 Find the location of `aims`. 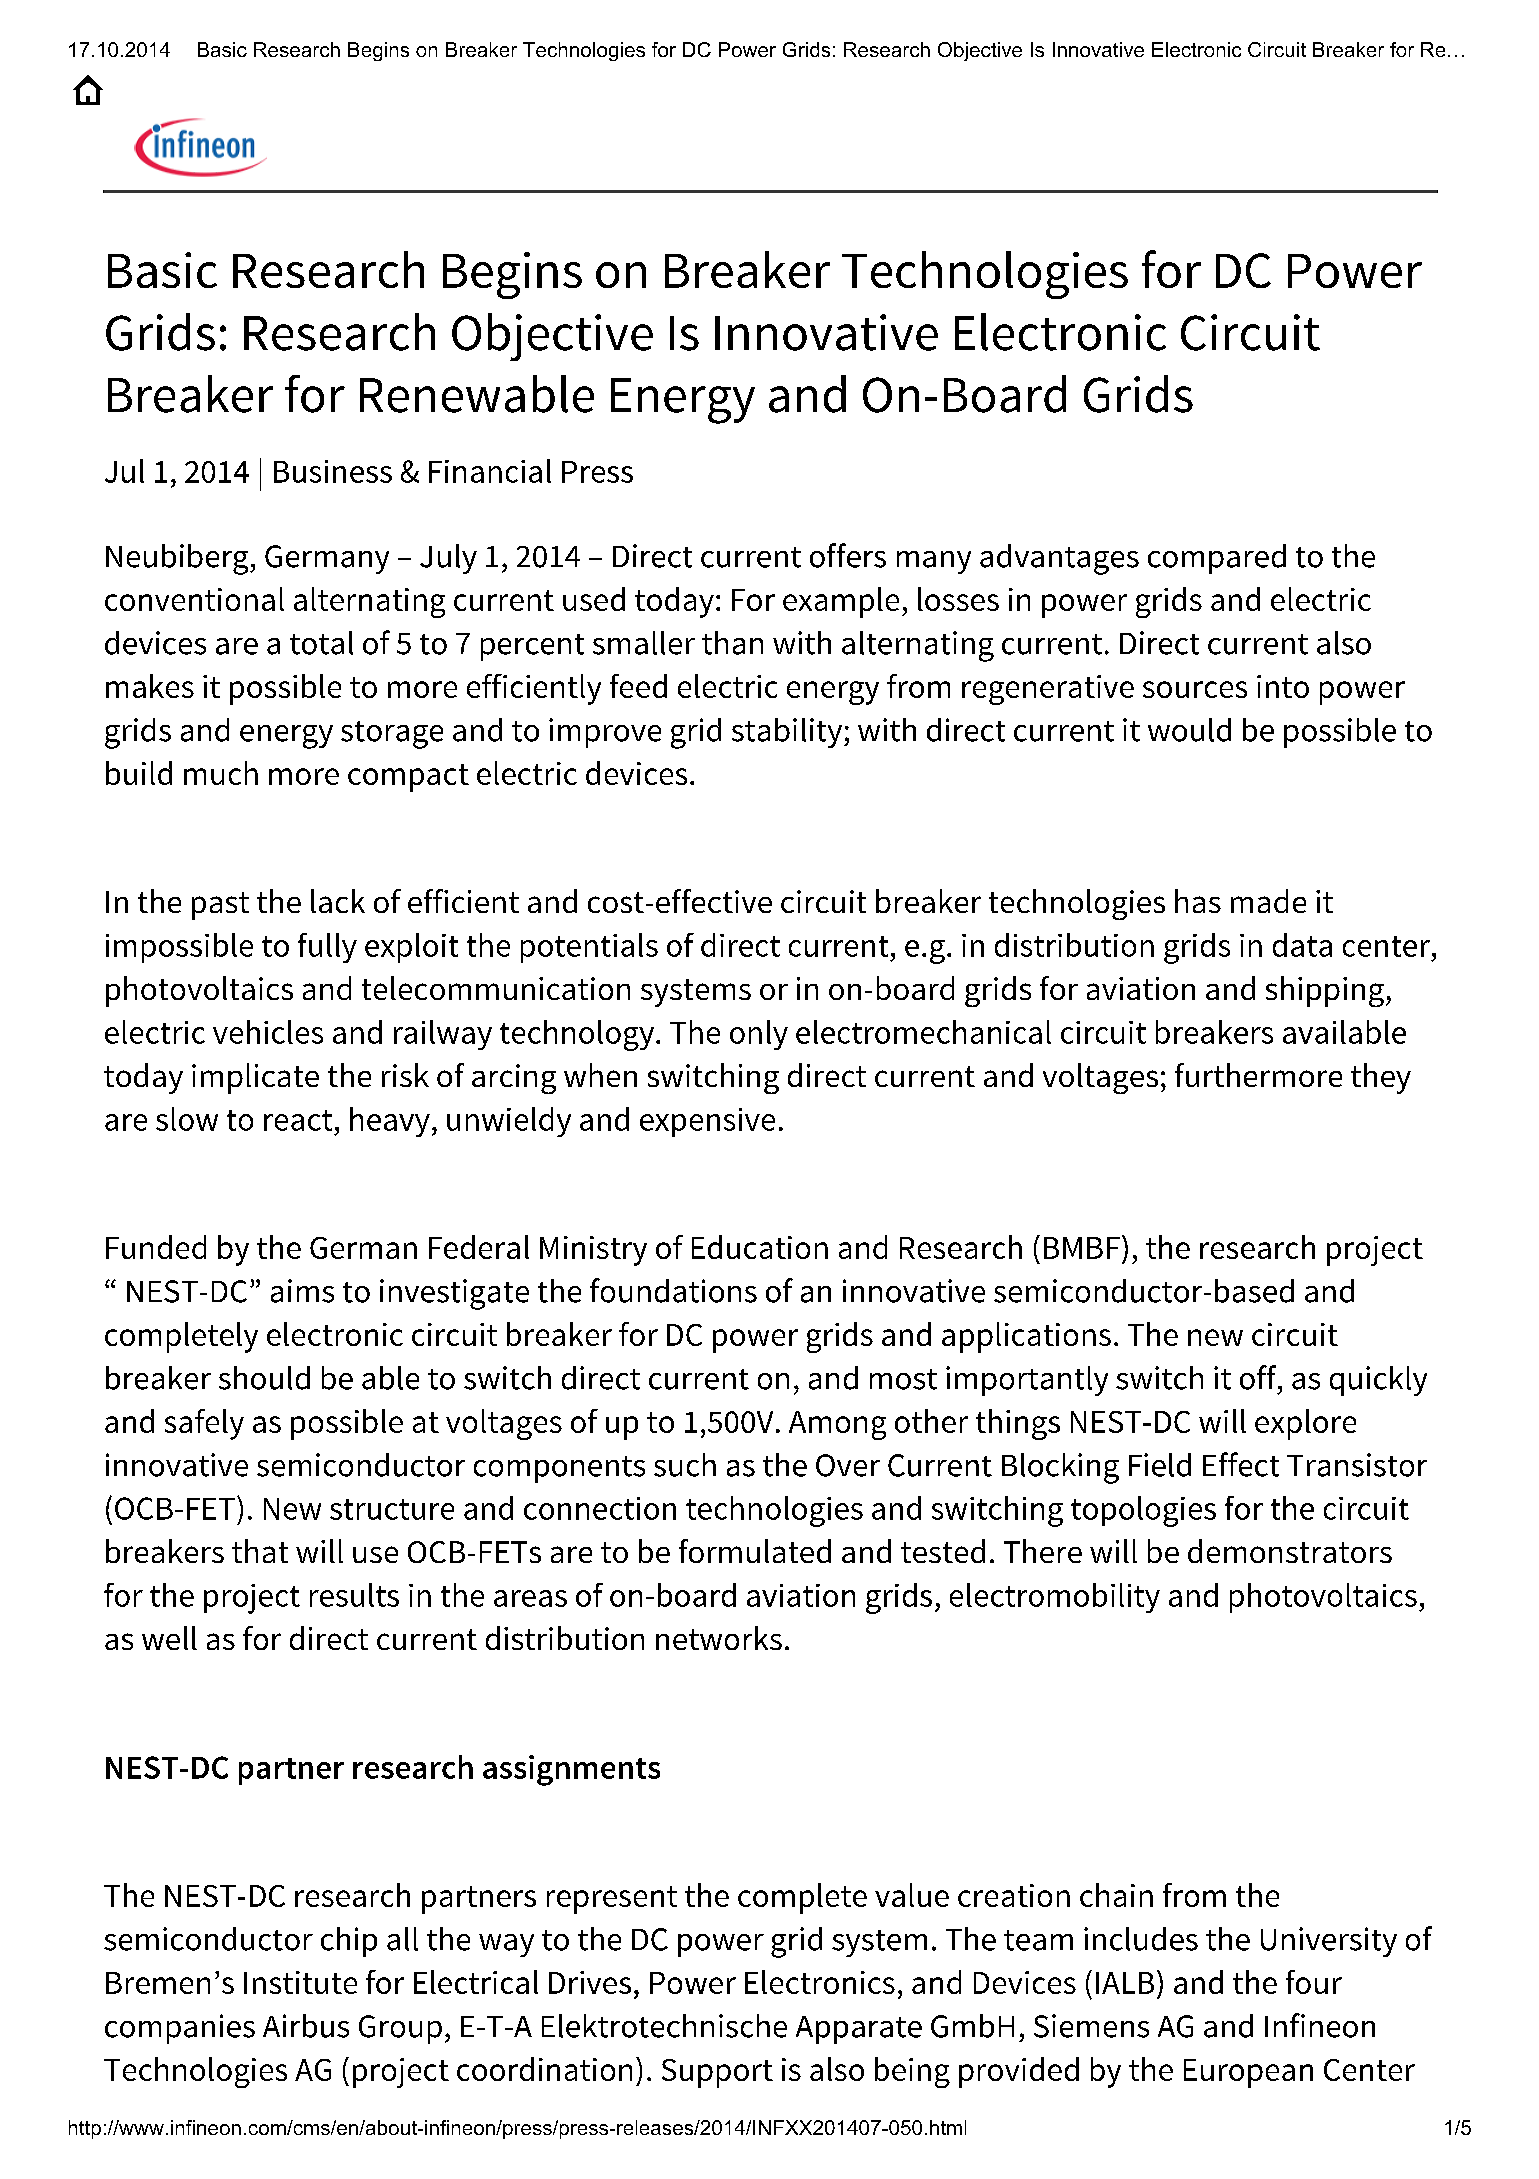

aims is located at coordinates (302, 1291).
